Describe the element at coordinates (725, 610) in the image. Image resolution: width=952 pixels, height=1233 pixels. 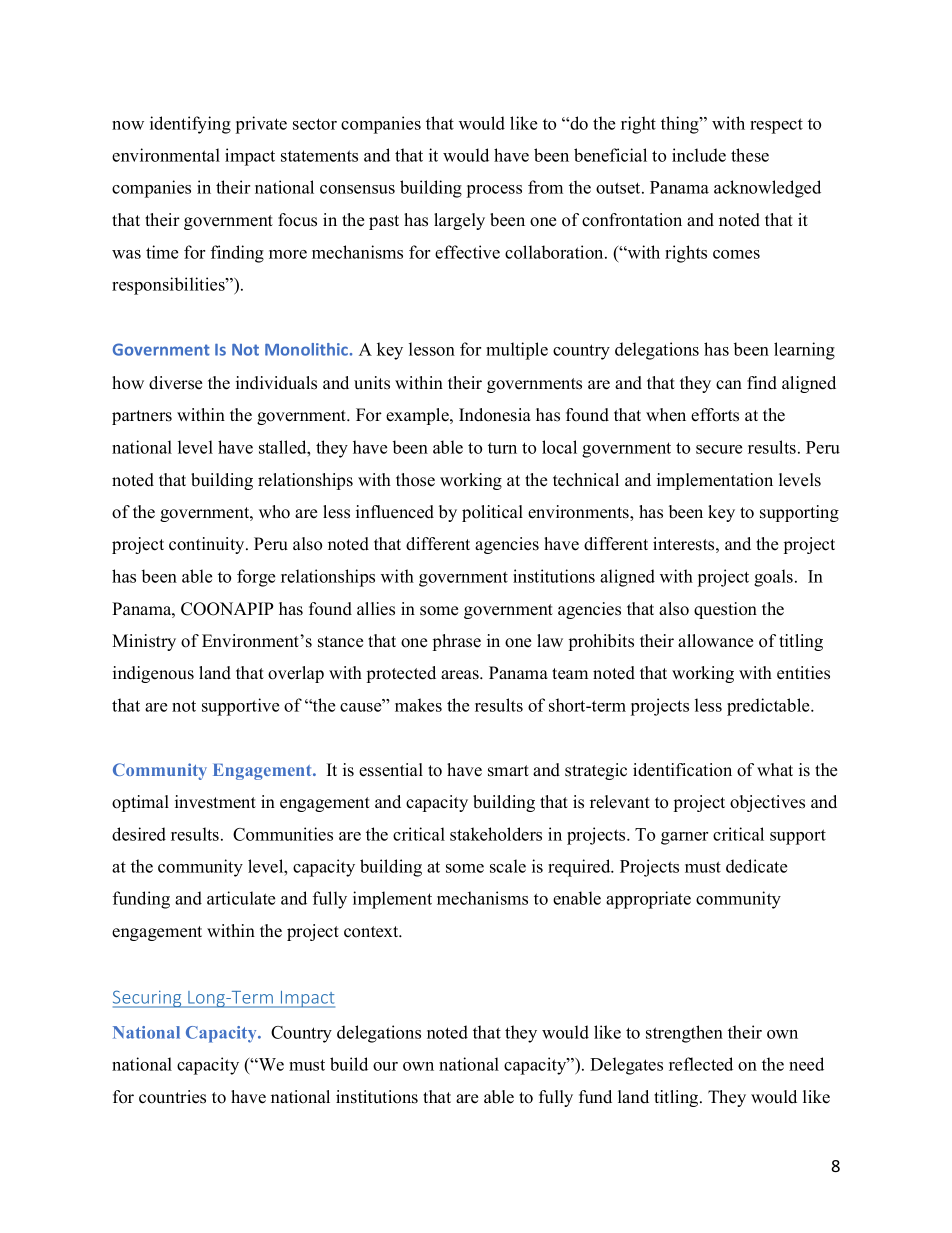
I see `question` at that location.
